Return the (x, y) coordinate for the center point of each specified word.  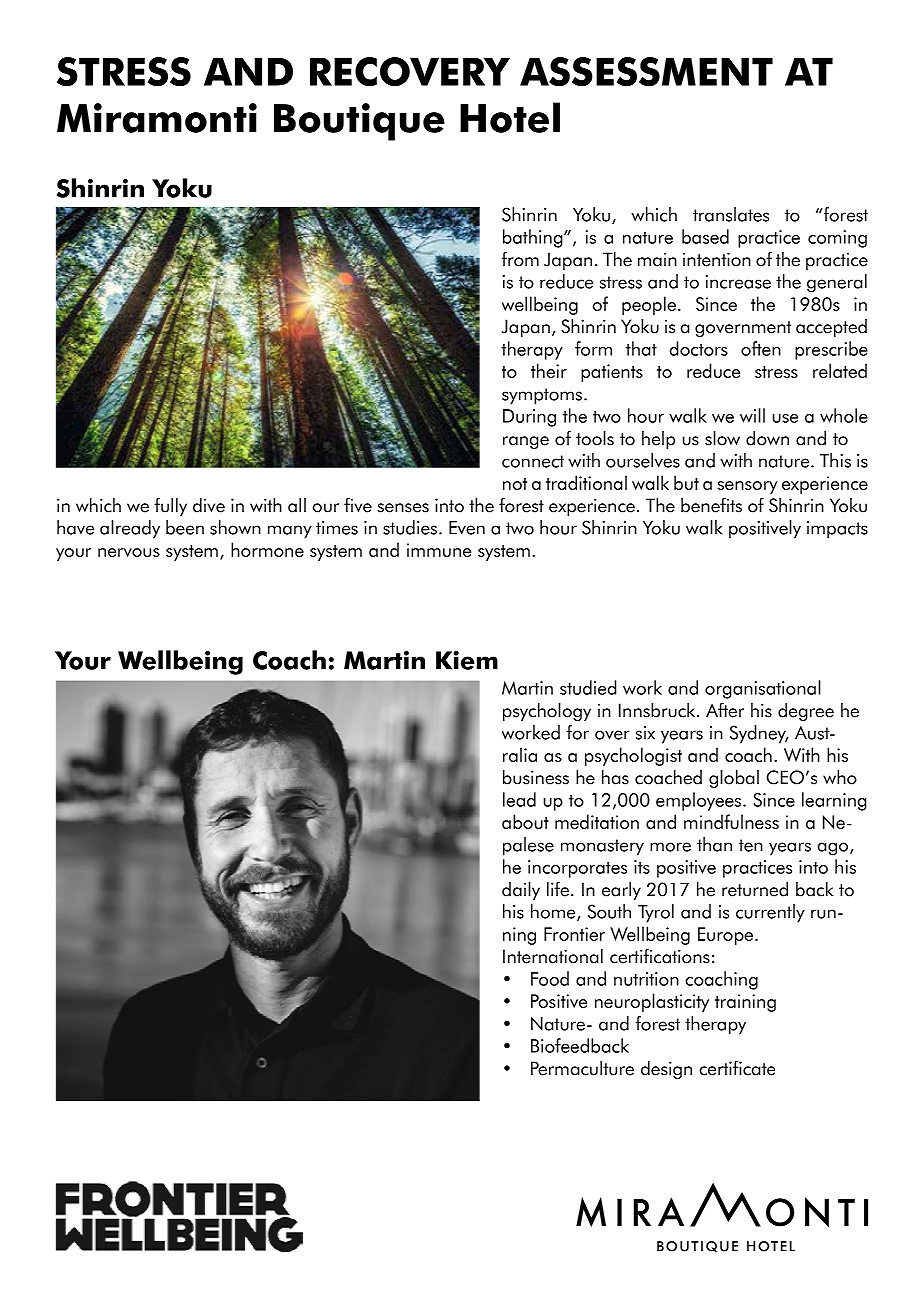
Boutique (359, 122)
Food (550, 978)
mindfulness (731, 821)
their (549, 370)
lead (519, 799)
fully (170, 506)
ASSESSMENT (646, 71)
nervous (129, 552)
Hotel (510, 117)
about (525, 821)
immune (439, 550)
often (761, 348)
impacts (837, 530)
